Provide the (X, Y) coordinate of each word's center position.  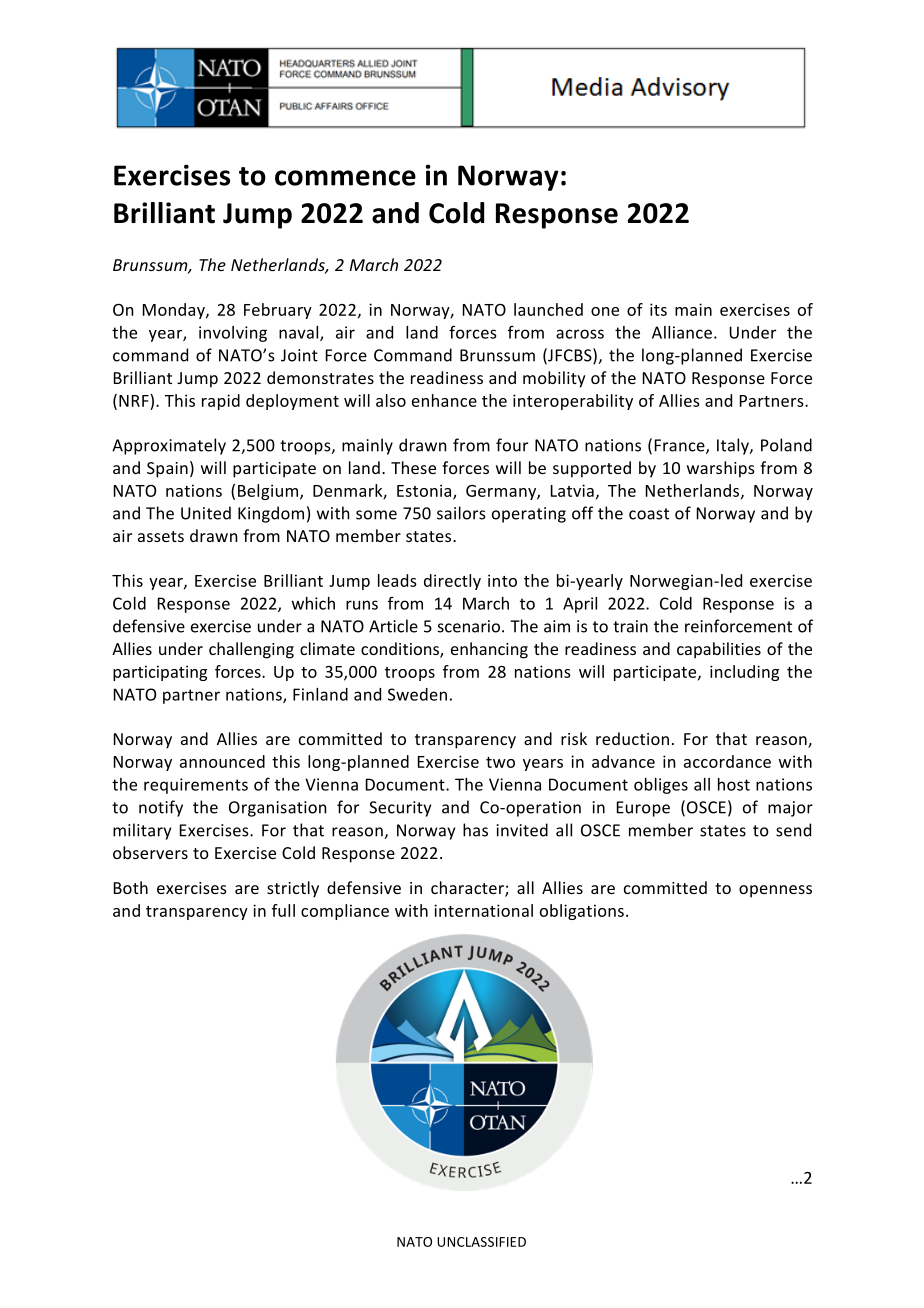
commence (345, 178)
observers (150, 852)
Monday (175, 311)
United (206, 513)
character (468, 889)
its (658, 309)
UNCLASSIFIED (481, 1242)
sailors (461, 513)
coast (649, 514)
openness (775, 891)
